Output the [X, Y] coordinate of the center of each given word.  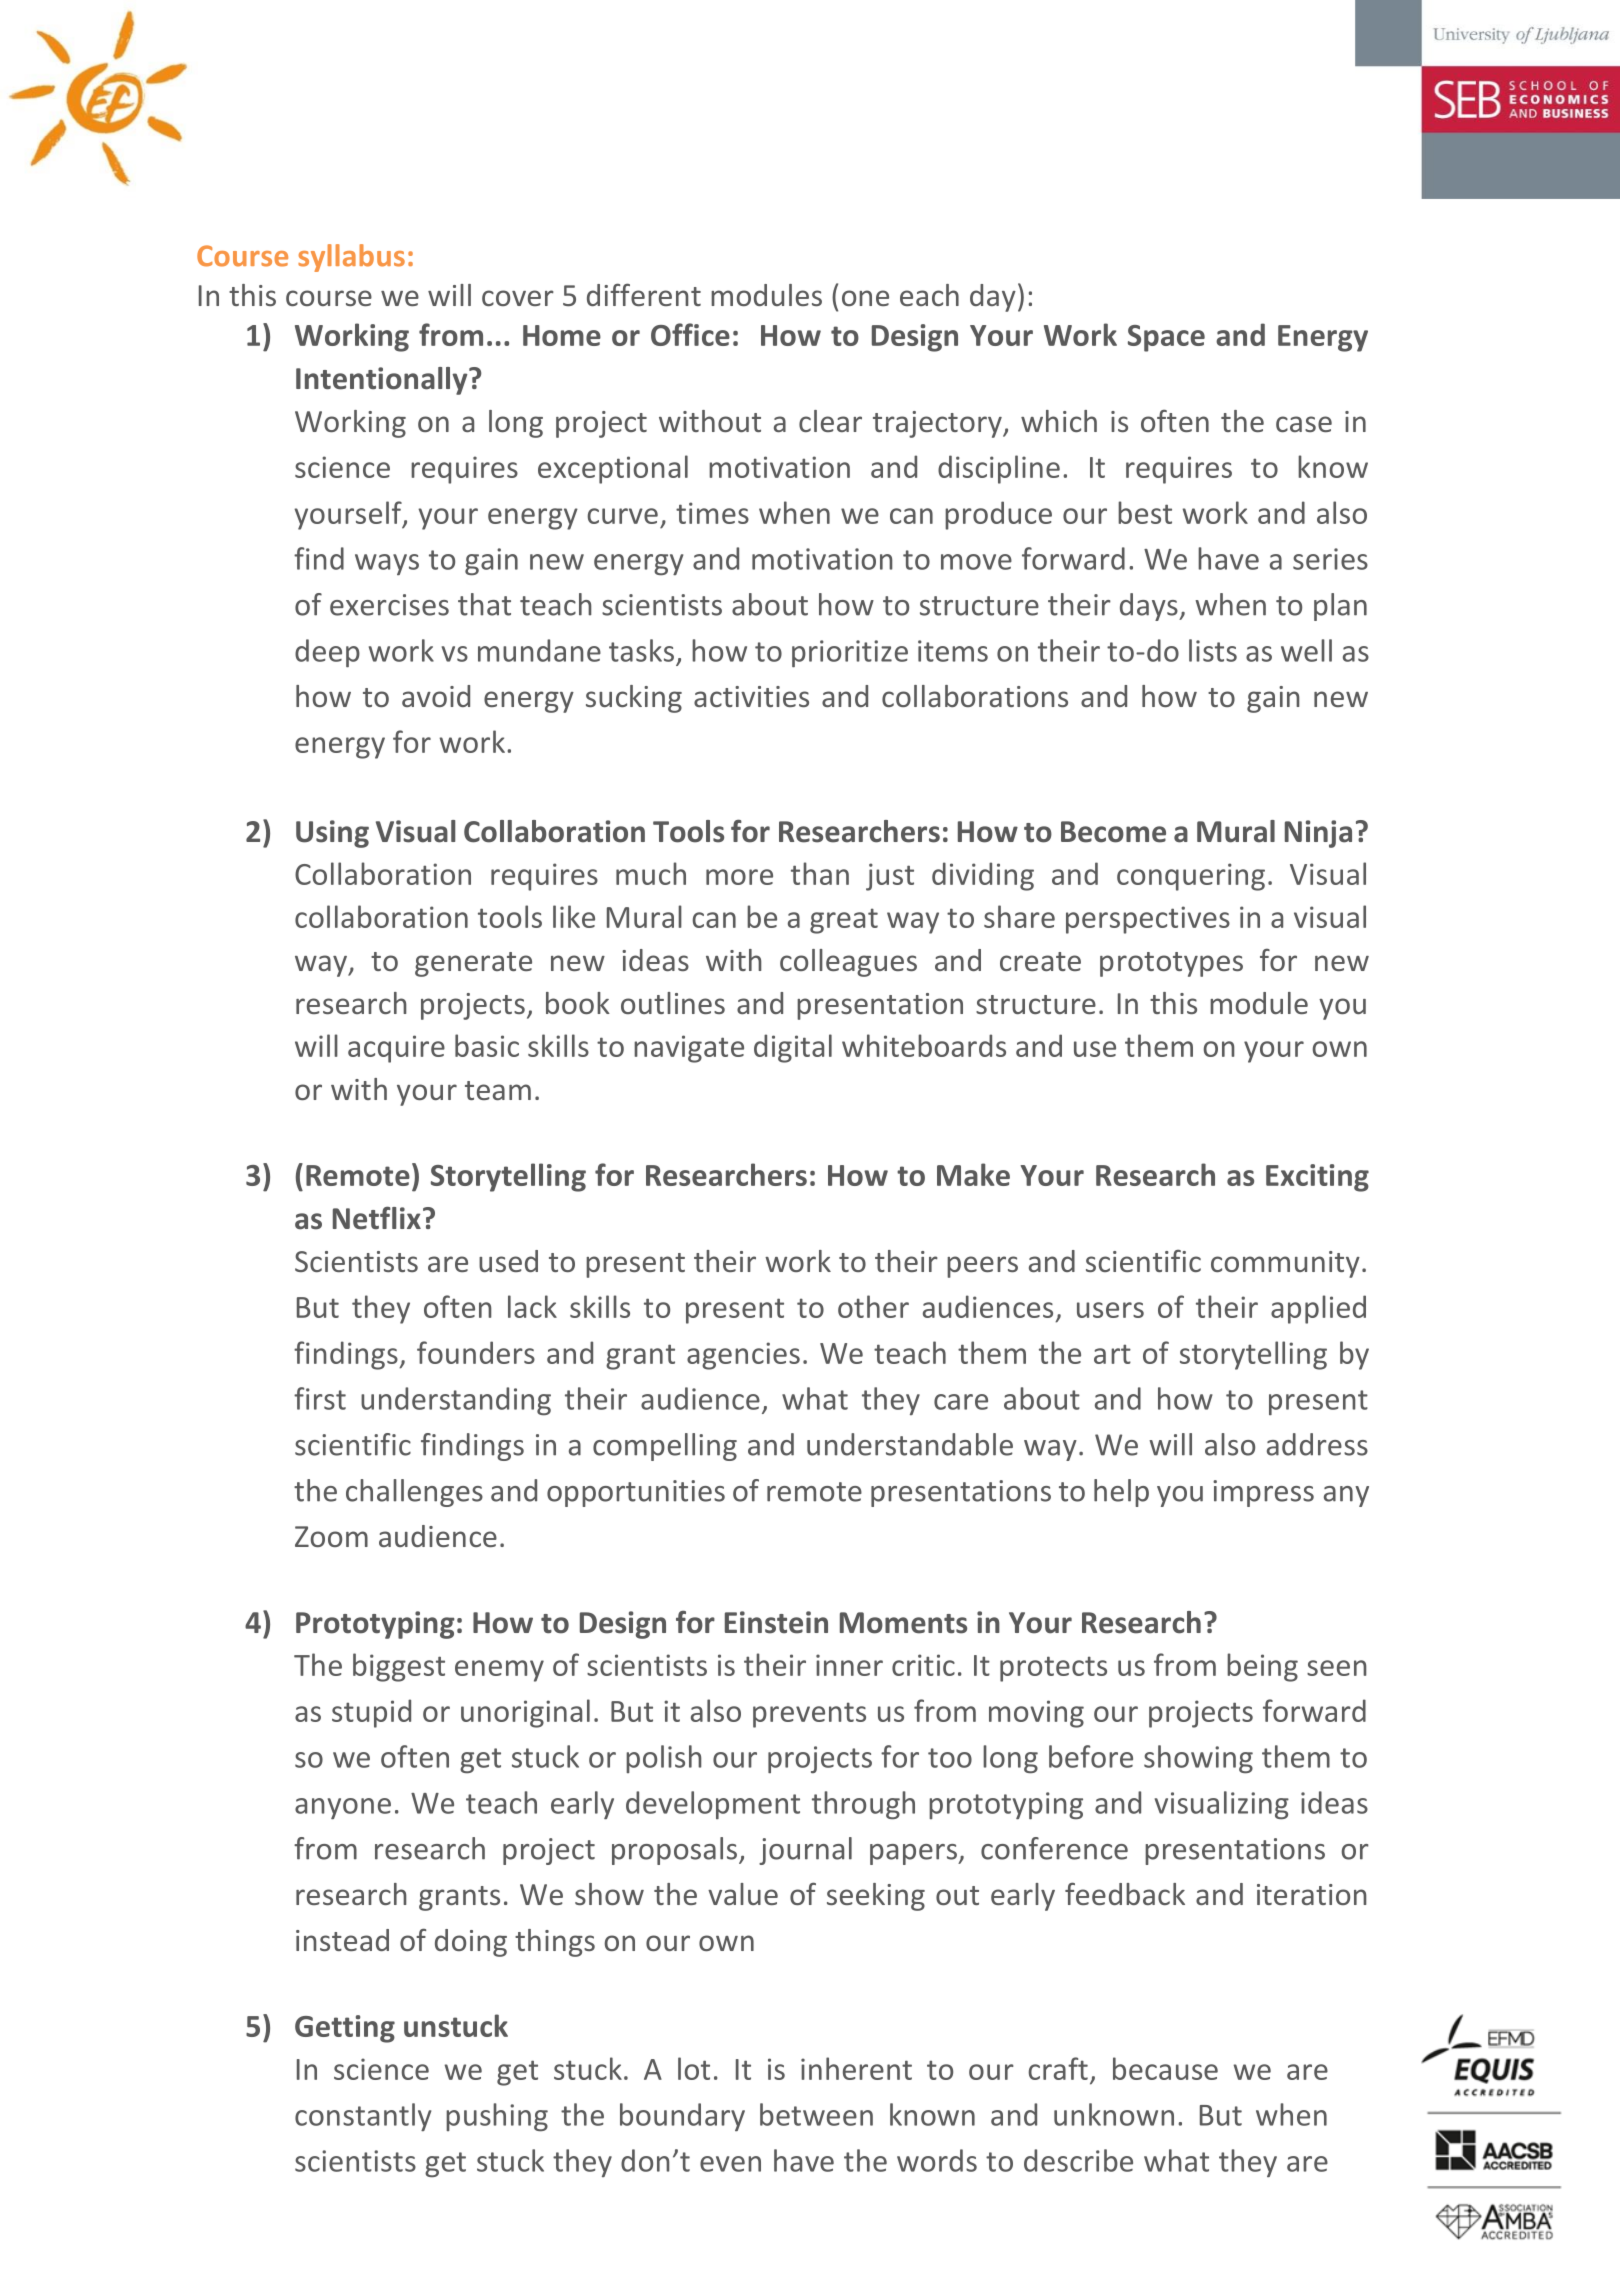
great [844, 921]
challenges [414, 1493]
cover [518, 298]
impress [1263, 1493]
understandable [910, 1444]
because [1165, 2068]
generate [473, 964]
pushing [497, 2117]
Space [1166, 338]
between [816, 2114]
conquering [1191, 877]
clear [830, 421]
